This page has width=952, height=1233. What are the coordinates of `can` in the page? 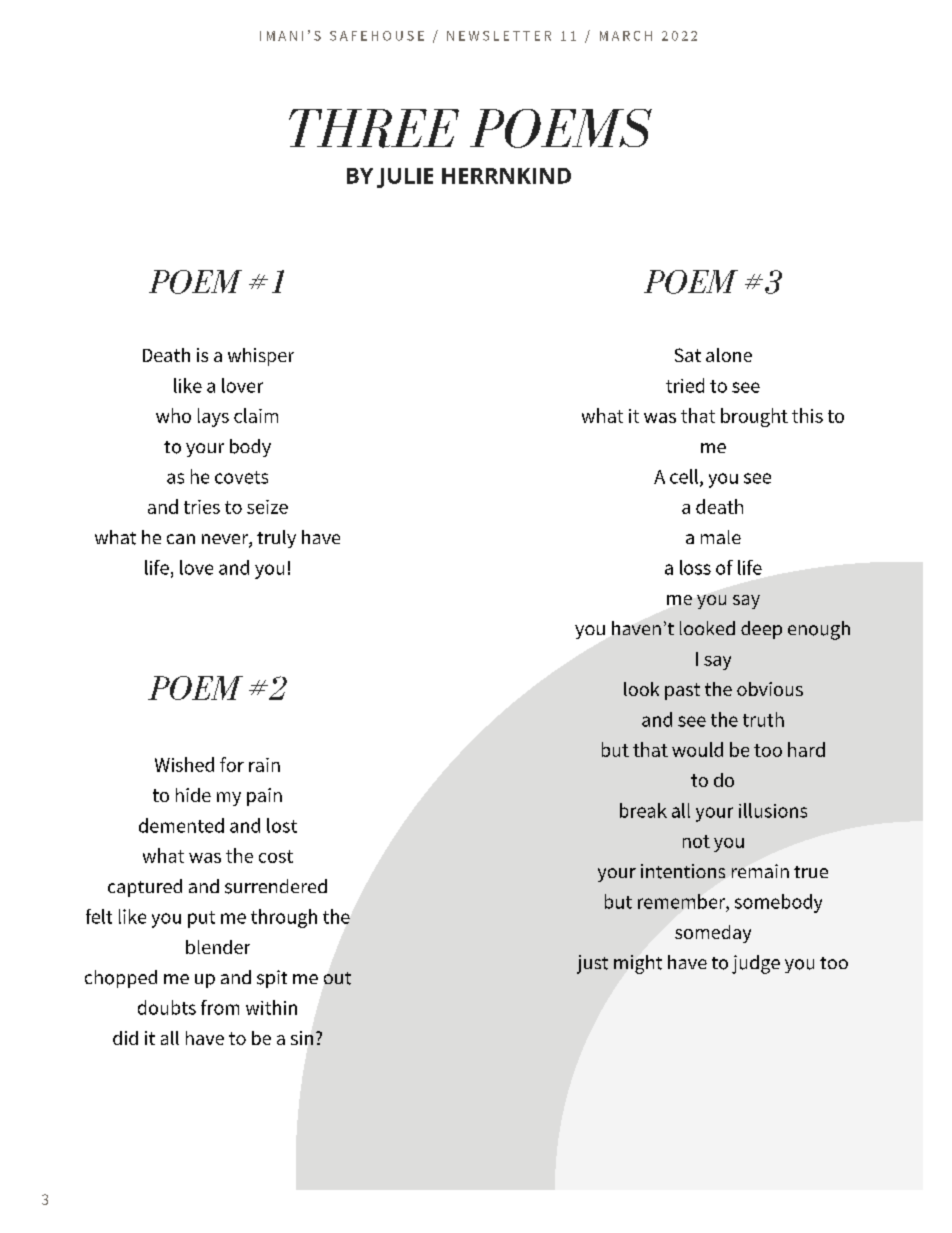 It's located at (181, 539).
